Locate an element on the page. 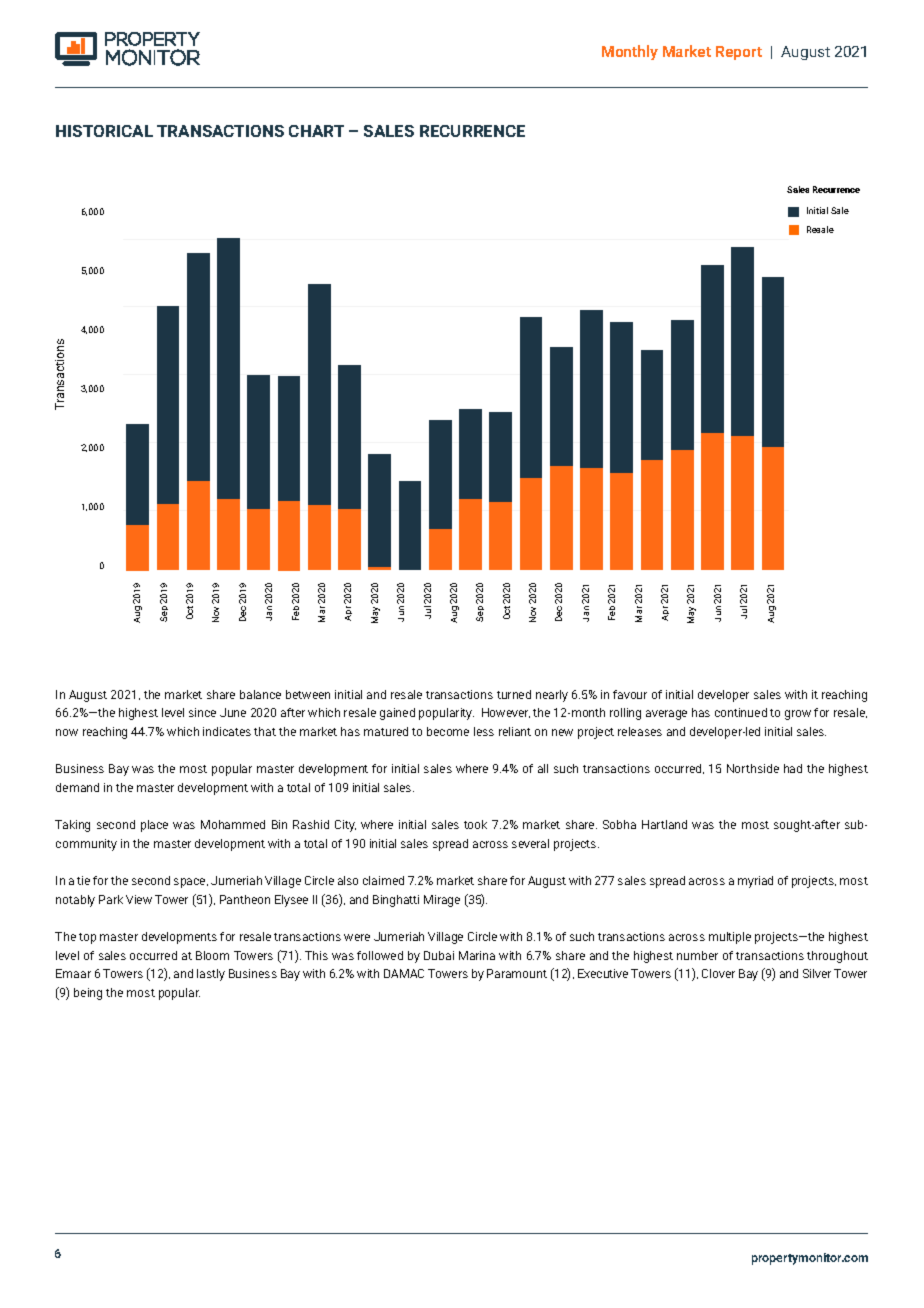 This document has width=924, height=1308. CHART is located at coordinates (316, 131).
